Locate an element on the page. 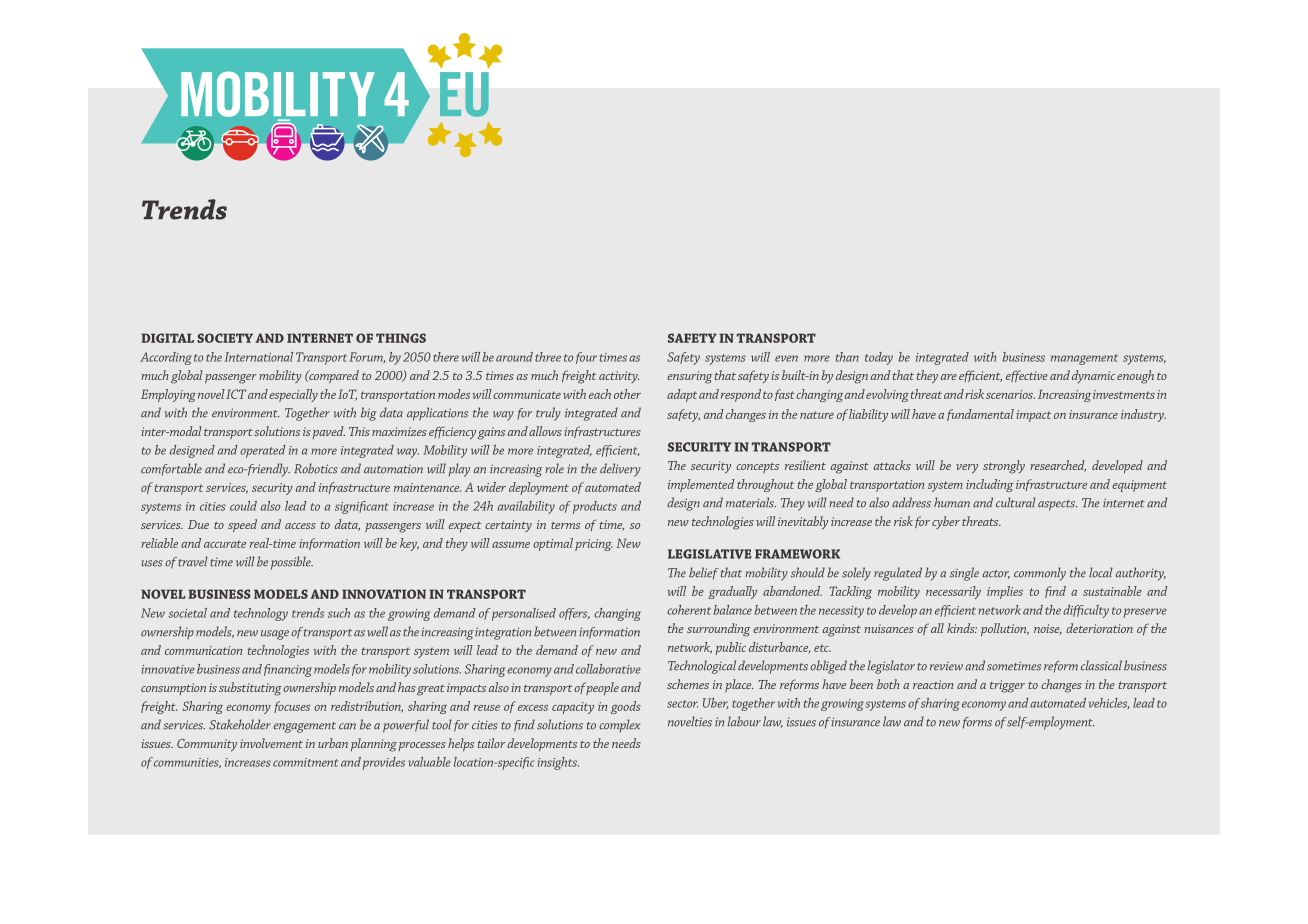 This image has height=924, width=1308. four is located at coordinates (586, 358).
